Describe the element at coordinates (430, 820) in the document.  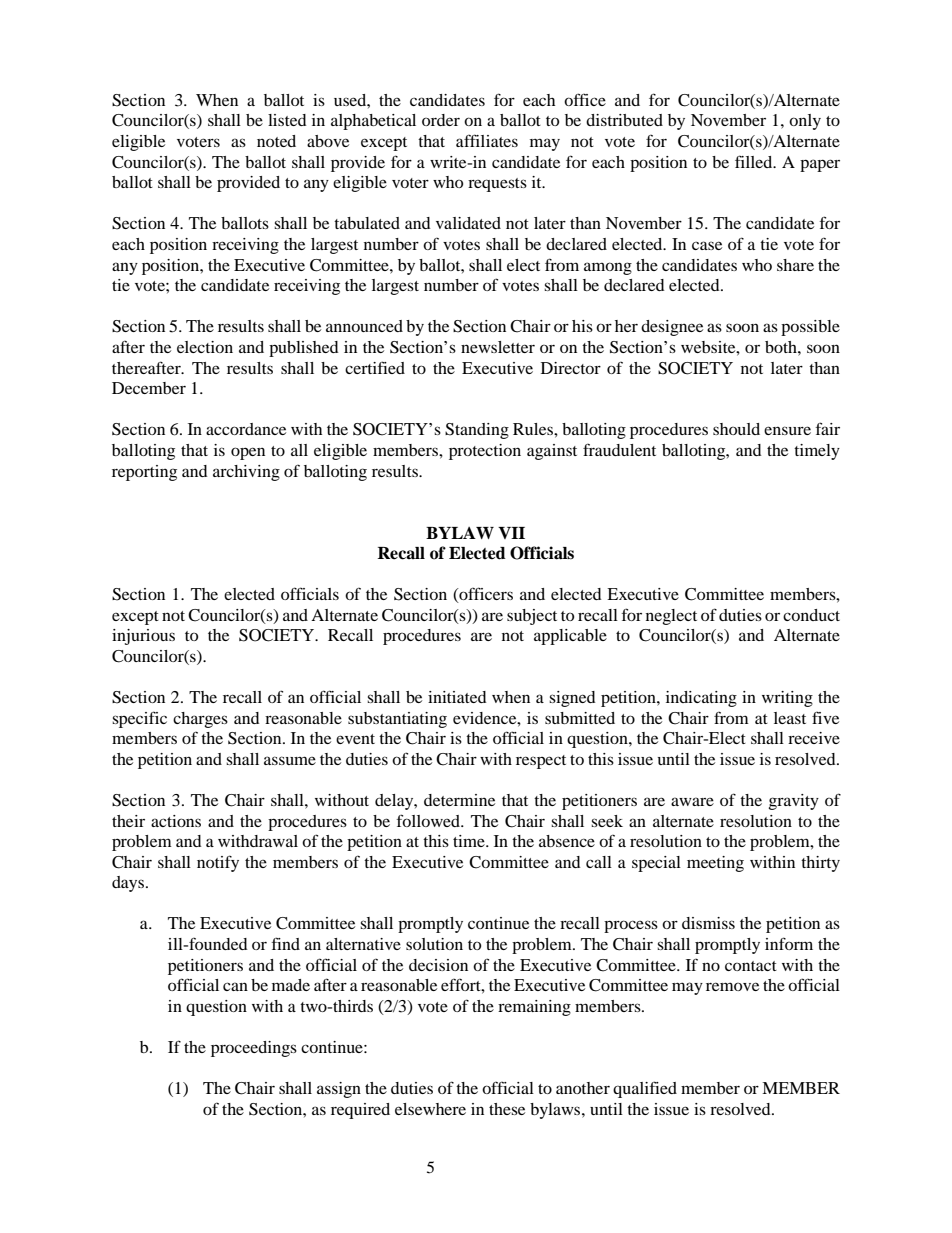
I see `followed` at that location.
